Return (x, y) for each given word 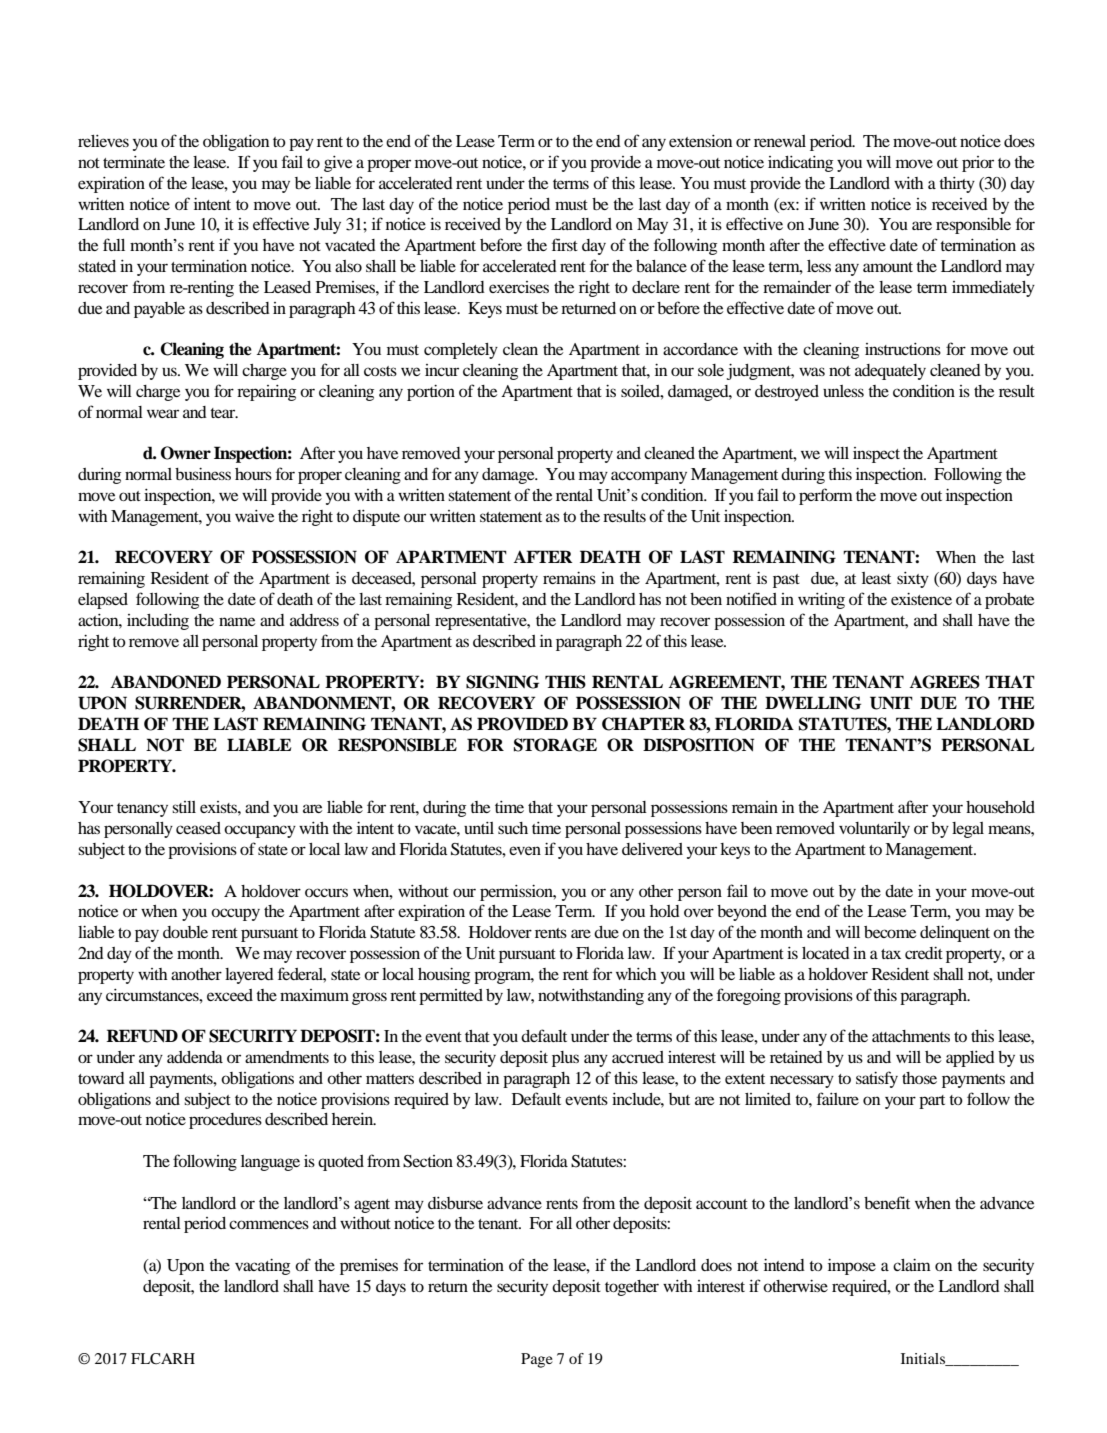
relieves (103, 141)
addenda (195, 1057)
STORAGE (555, 745)
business (203, 474)
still (184, 807)
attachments (911, 1036)
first (565, 244)
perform (826, 496)
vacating (262, 1267)
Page (537, 1360)
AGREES (945, 682)
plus (565, 1059)
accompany (649, 477)
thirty (957, 185)
